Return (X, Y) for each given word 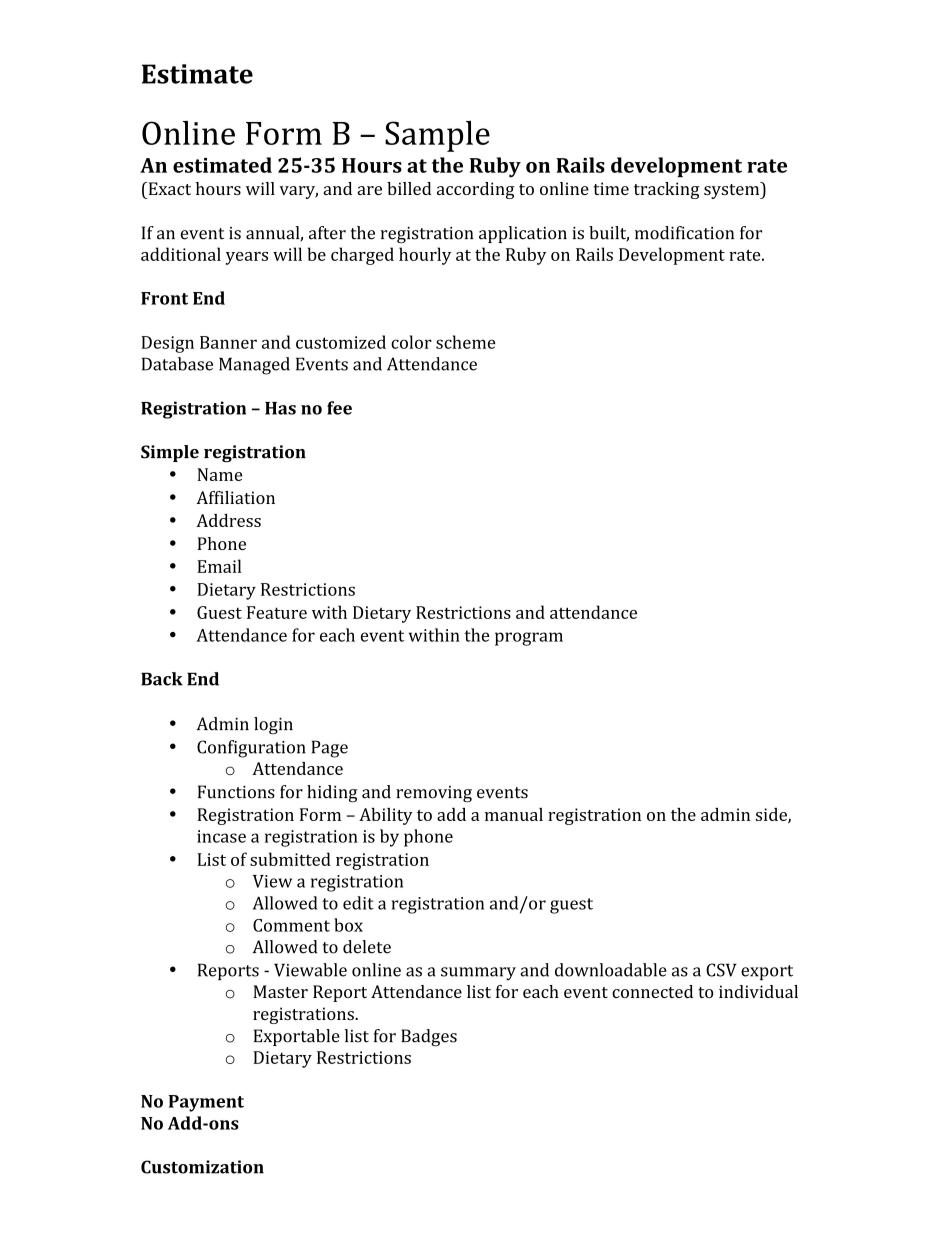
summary (478, 974)
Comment (291, 925)
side (772, 815)
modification (684, 233)
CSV (721, 970)
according (476, 190)
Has (280, 408)
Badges (429, 1038)
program (529, 639)
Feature (277, 612)
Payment (206, 1103)
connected (652, 991)
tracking (667, 190)
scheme (465, 342)
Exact (168, 188)
